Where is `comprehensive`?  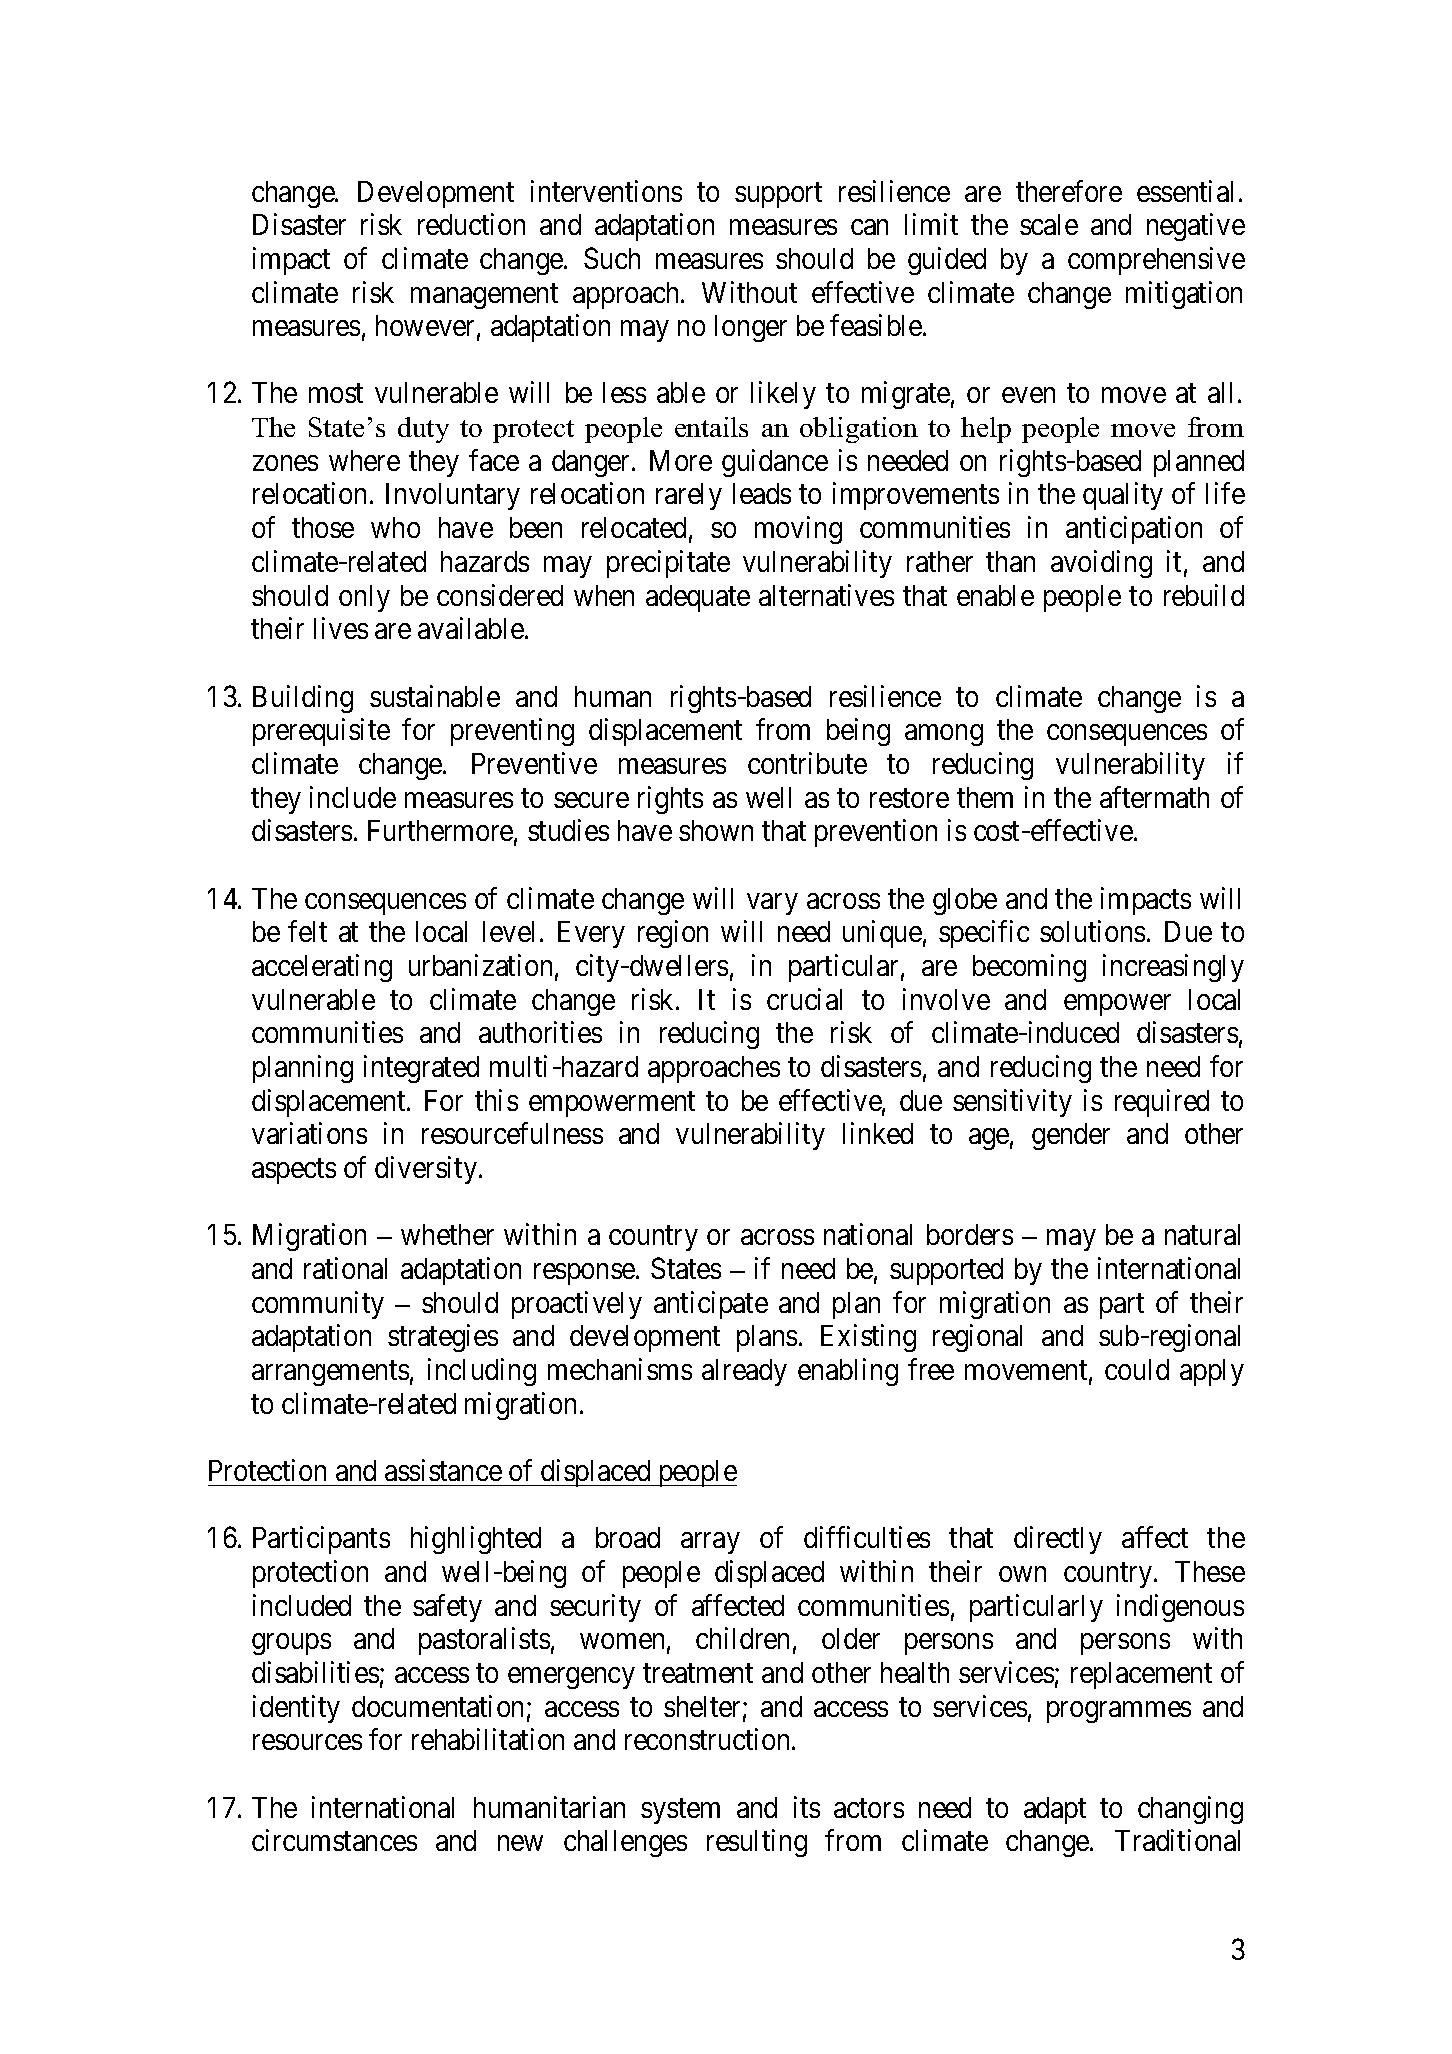
comprehensive is located at coordinates (1156, 261).
